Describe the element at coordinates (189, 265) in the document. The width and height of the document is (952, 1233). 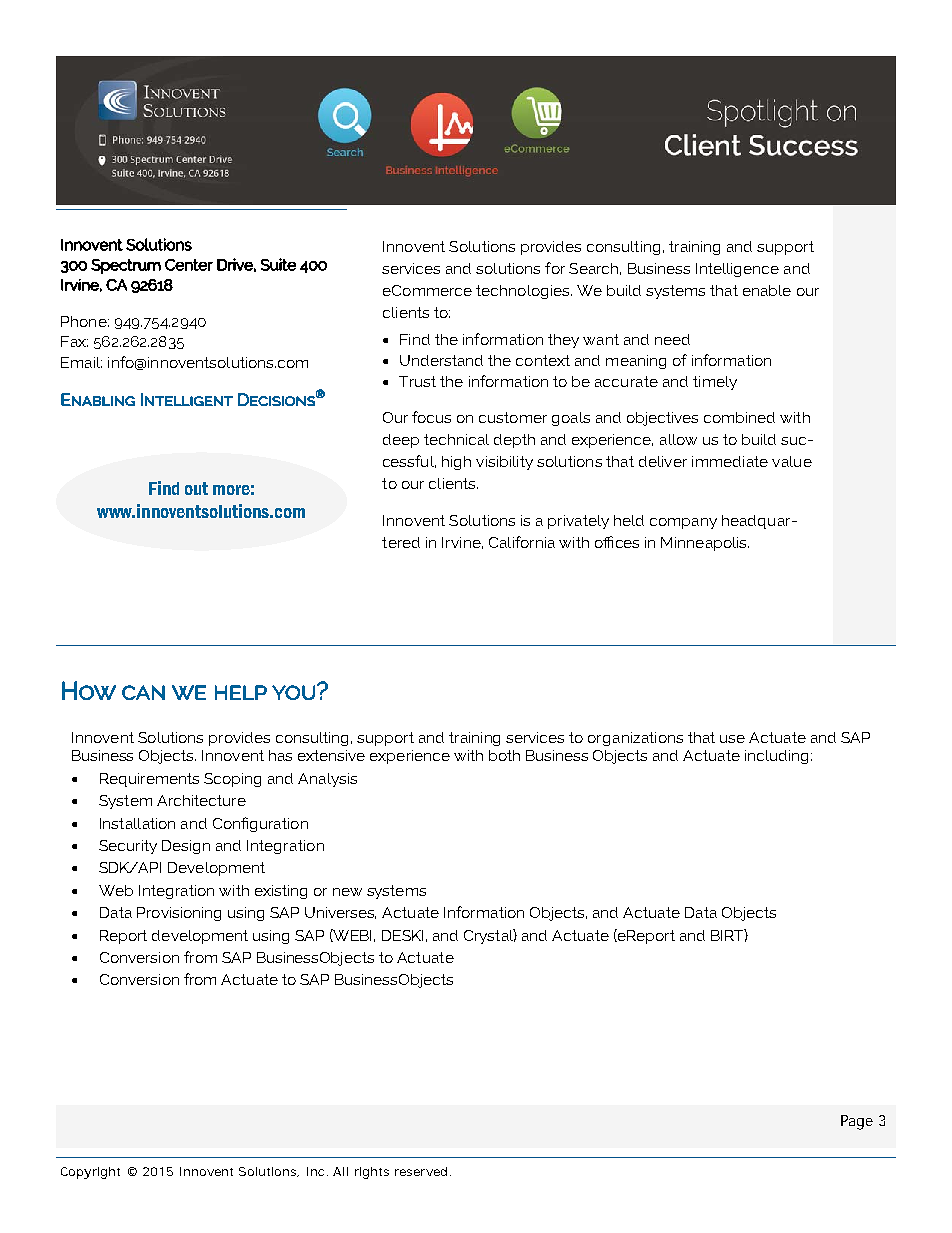
I see `Center` at that location.
